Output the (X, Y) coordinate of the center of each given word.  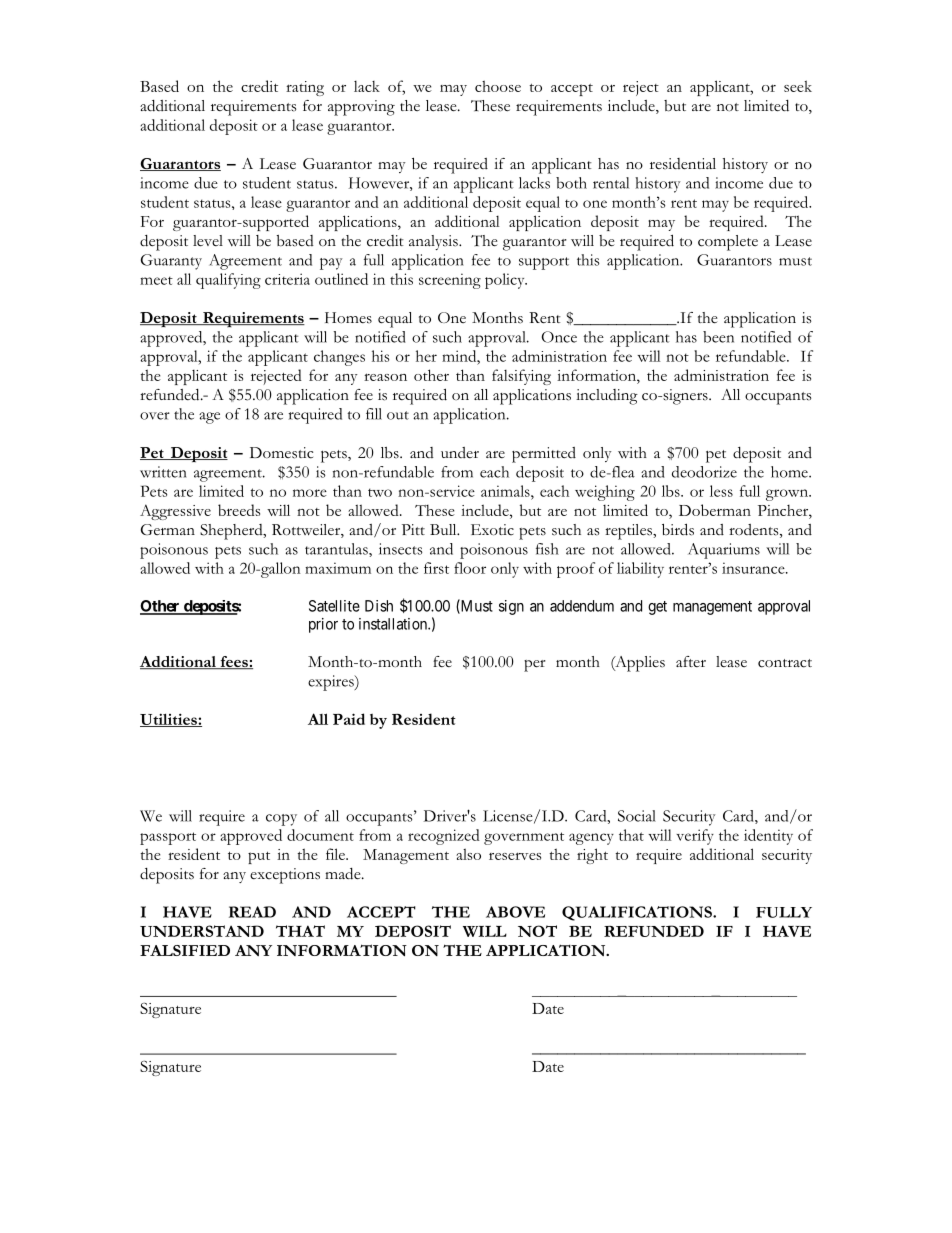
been (718, 337)
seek (798, 86)
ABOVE (515, 912)
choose (498, 86)
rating (305, 88)
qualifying (228, 281)
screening (450, 281)
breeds (239, 510)
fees (234, 662)
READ (252, 912)
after (691, 661)
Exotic (492, 530)
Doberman (715, 510)
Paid (349, 719)
